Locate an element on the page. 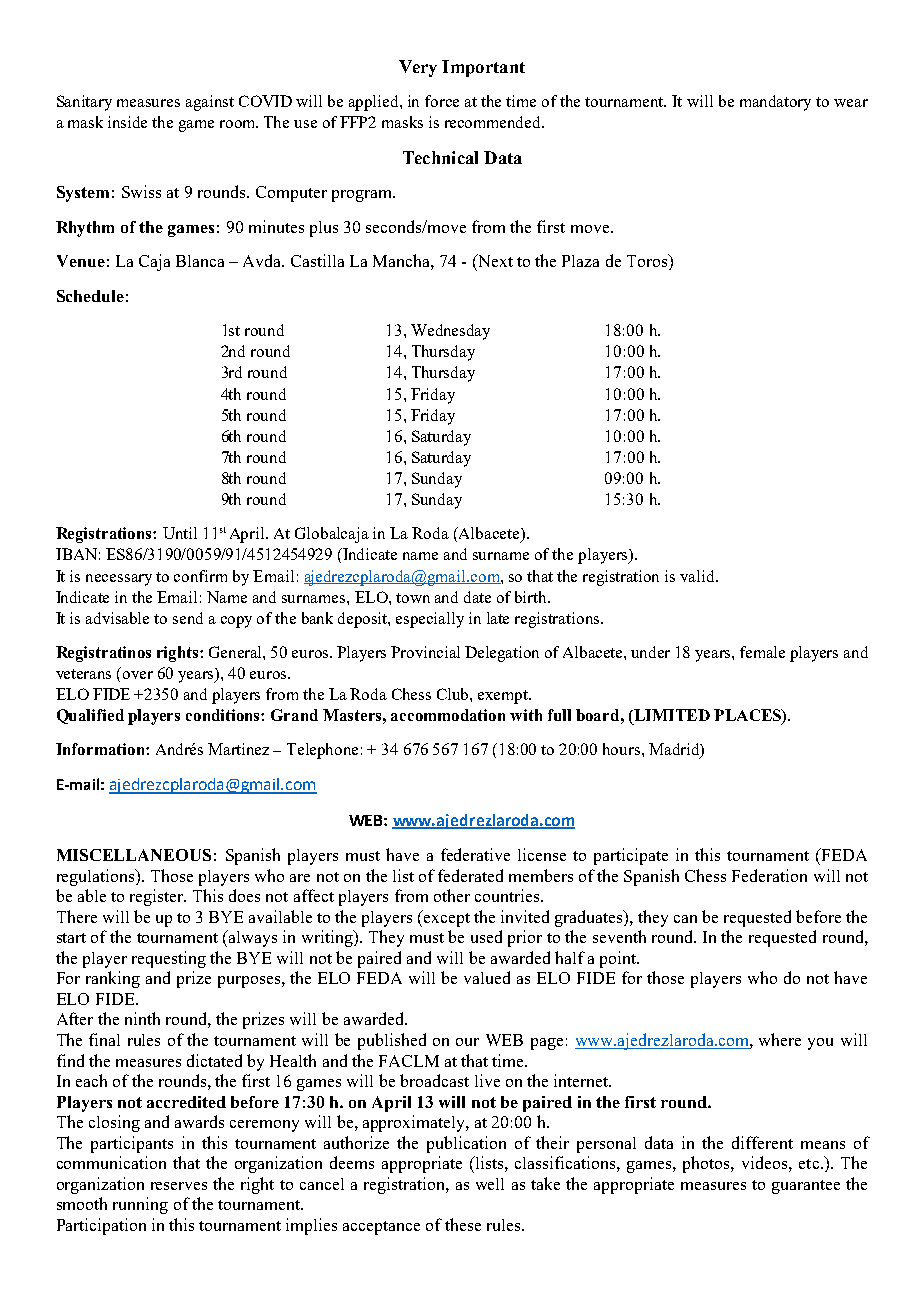 The height and width of the image is (1308, 924). force is located at coordinates (442, 101).
